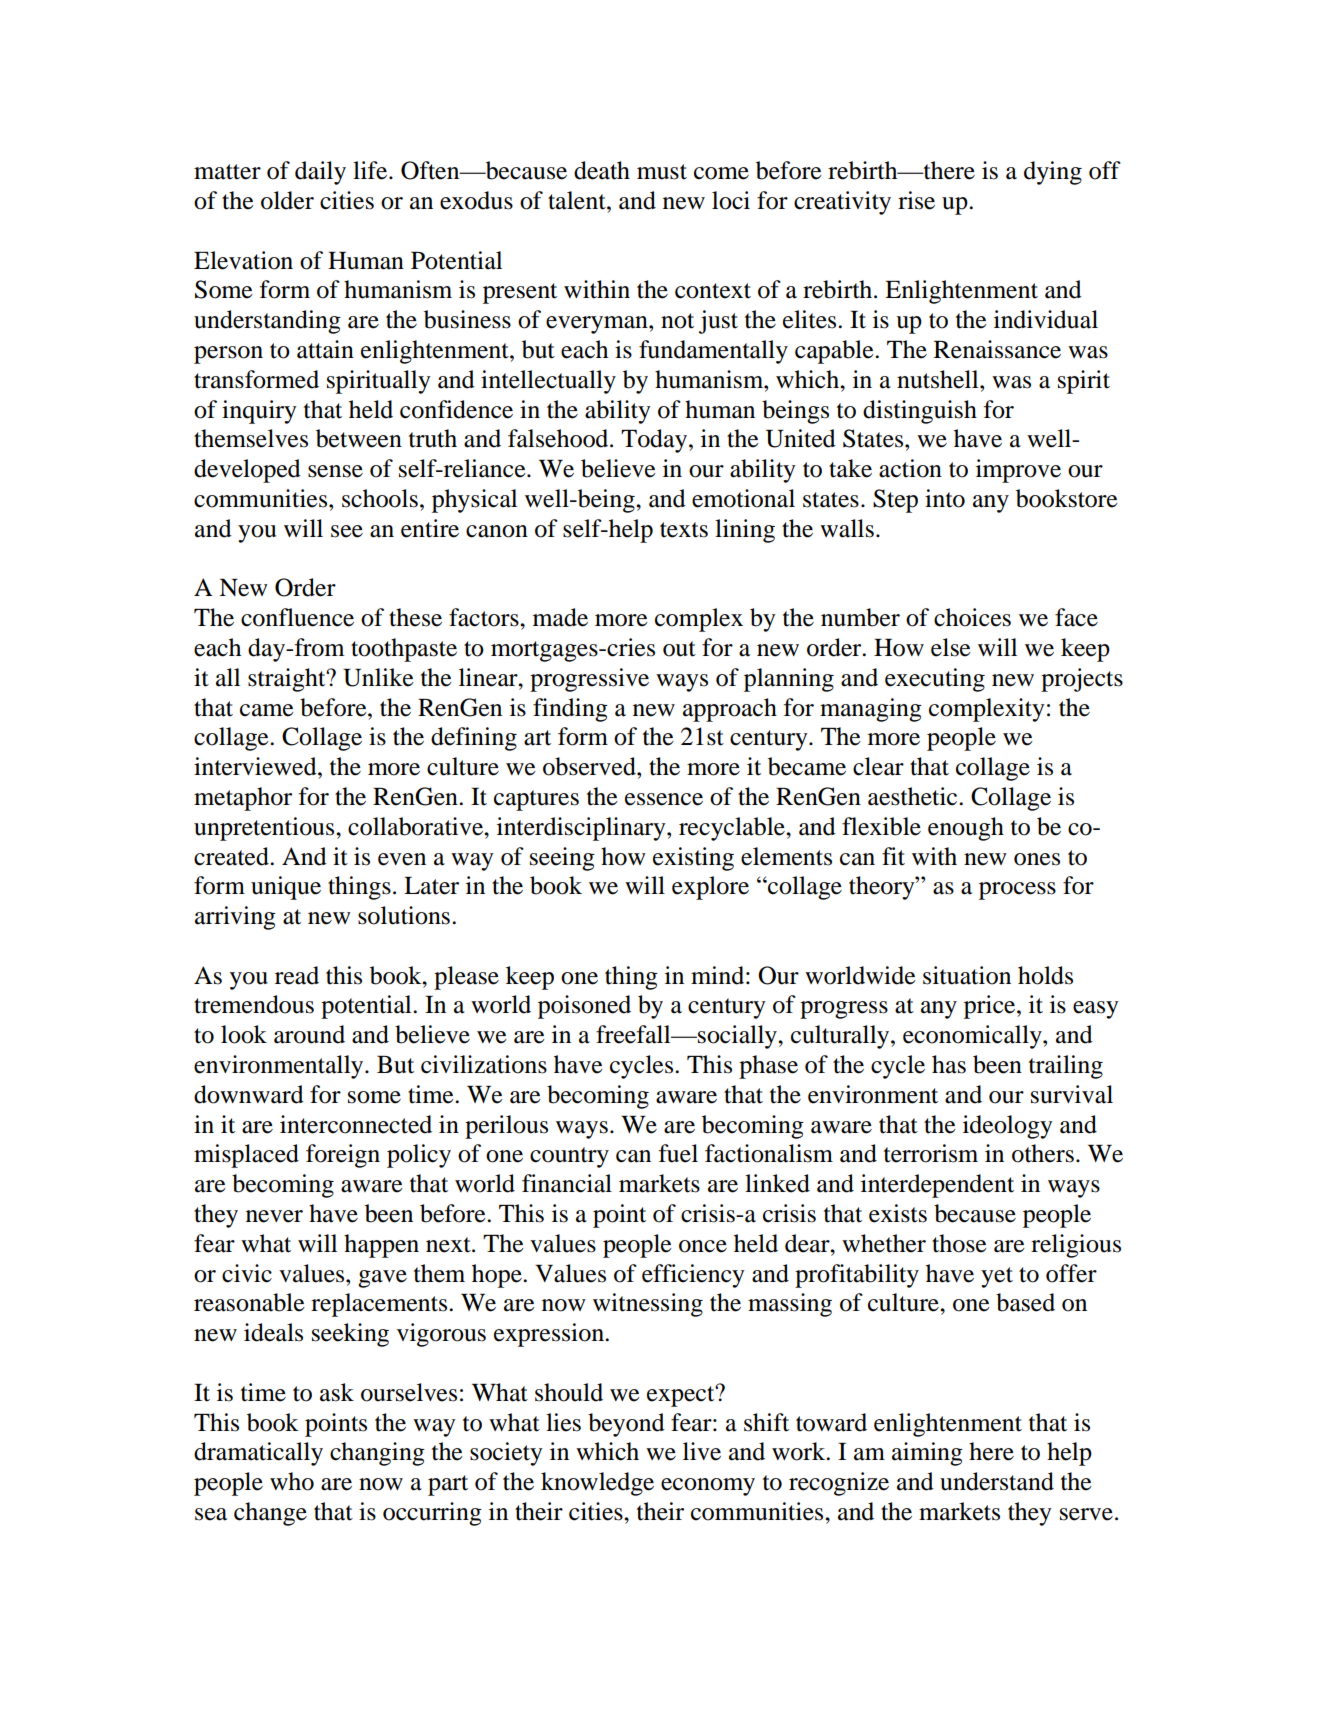 Image resolution: width=1321 pixels, height=1710 pixels. Describe the element at coordinates (265, 829) in the document. I see `unpretentious` at that location.
